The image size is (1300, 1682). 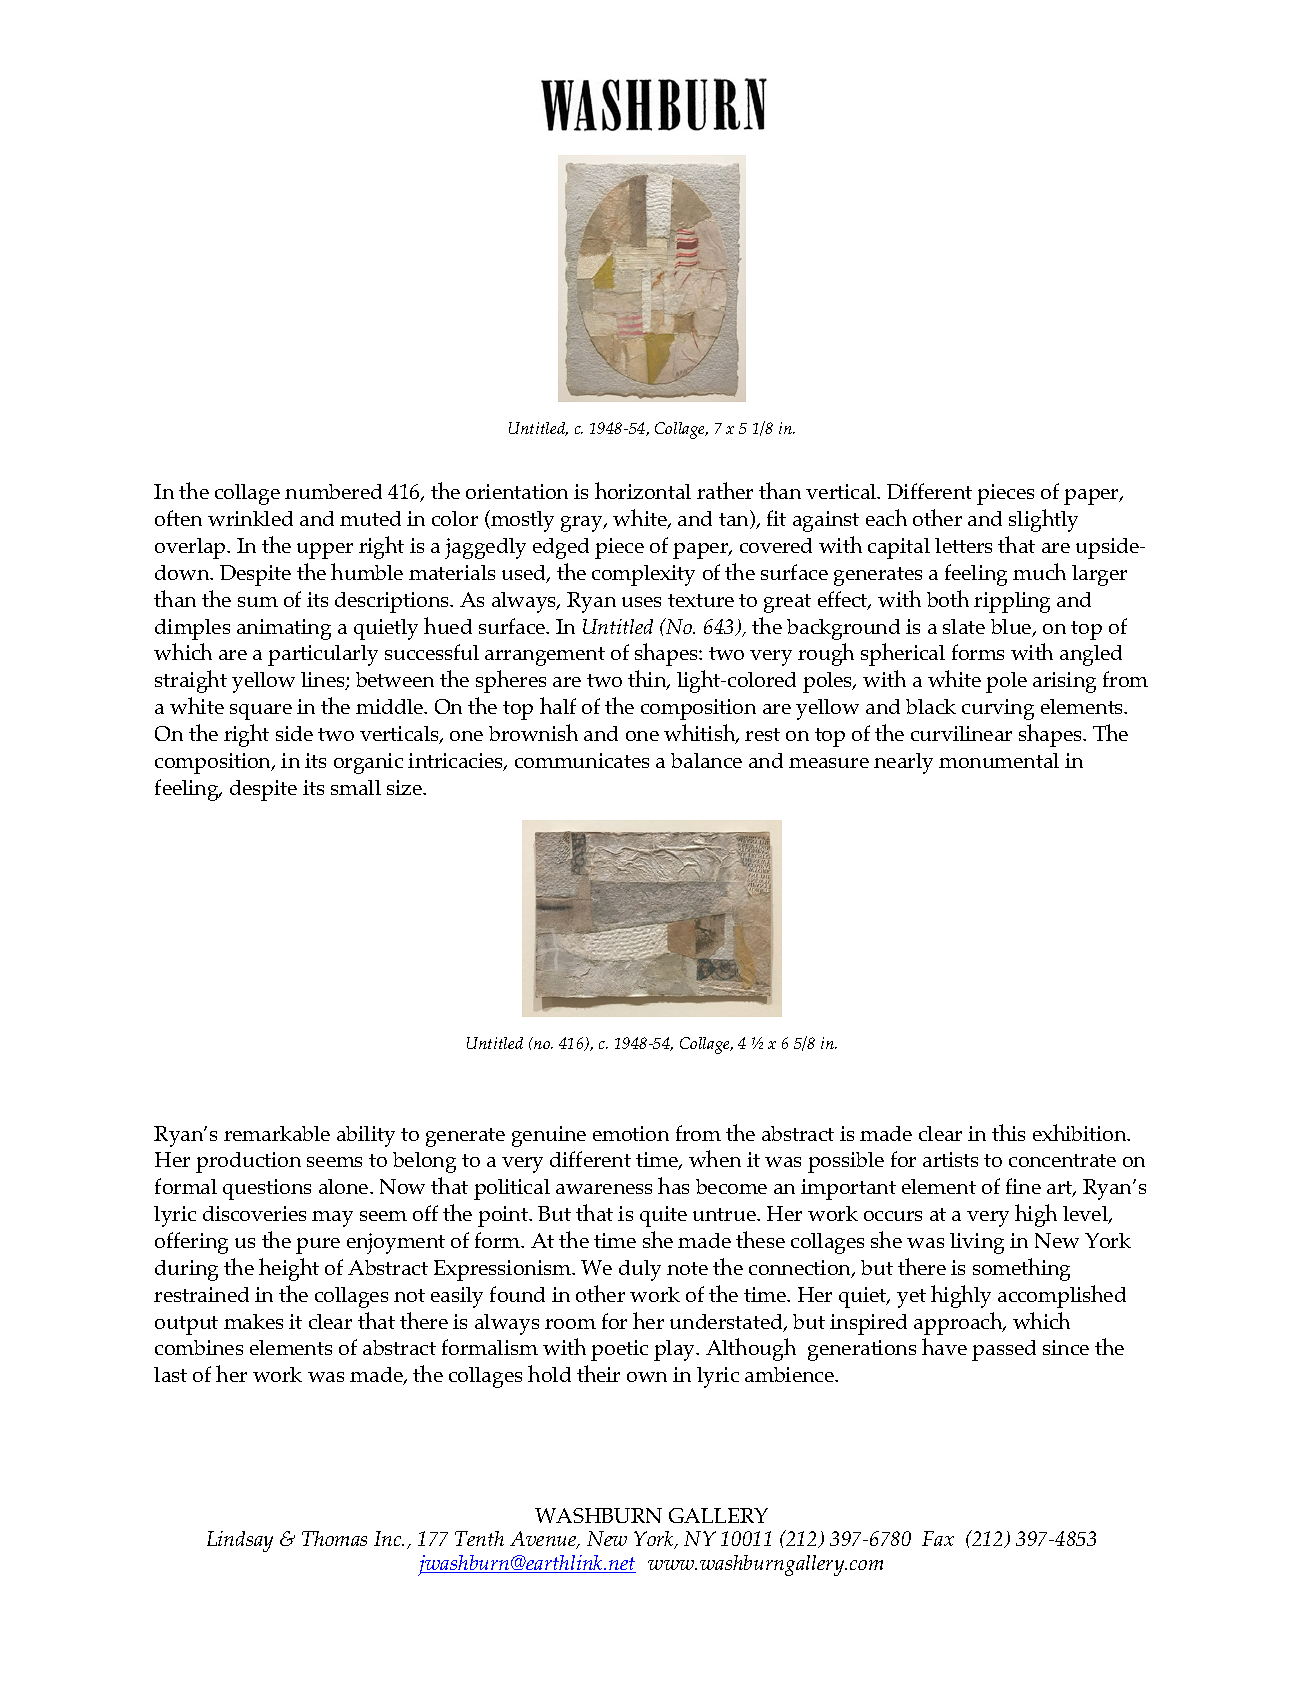 What do you see at coordinates (631, 1133) in the screenshot?
I see `emotion` at bounding box center [631, 1133].
